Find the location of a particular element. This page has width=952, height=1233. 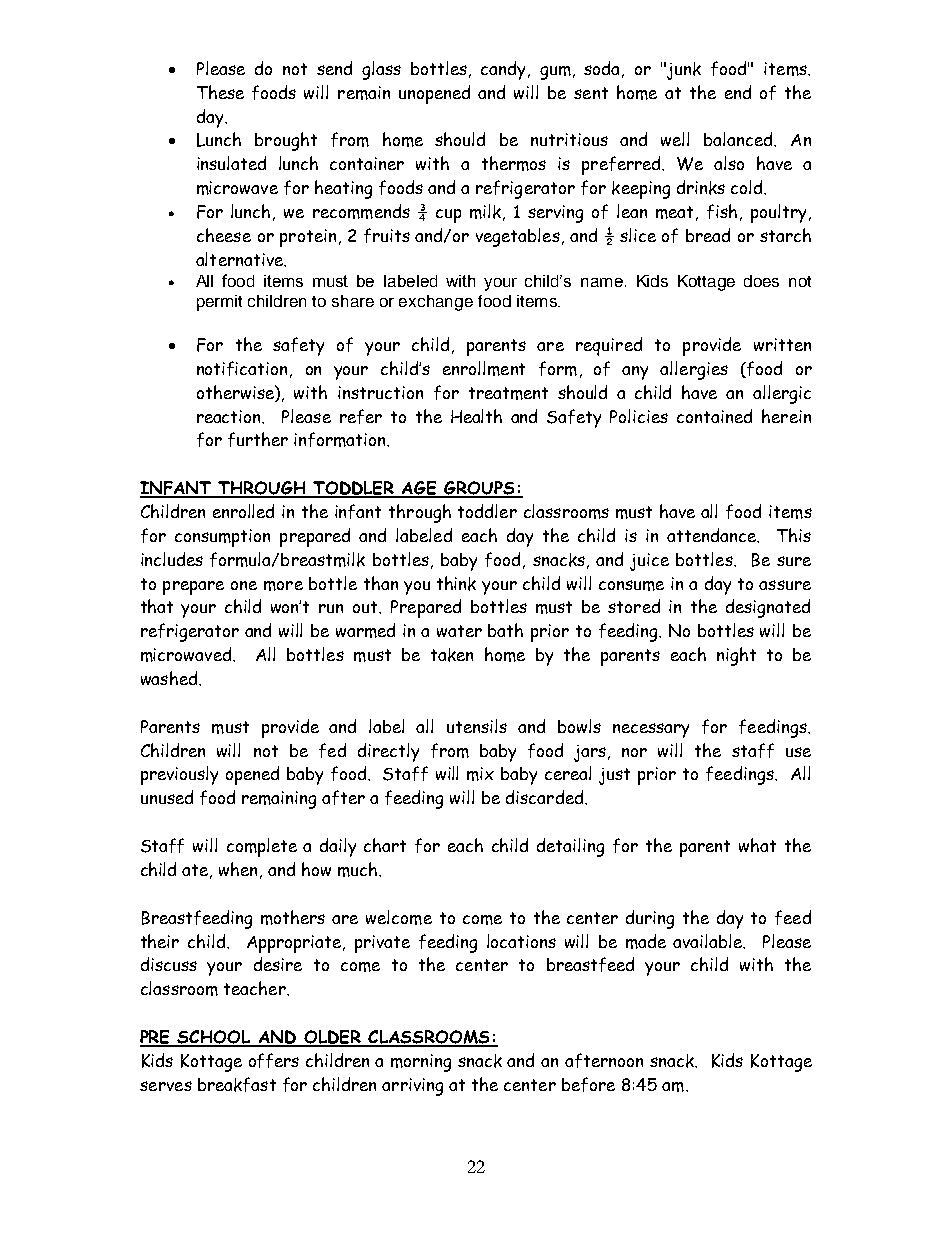

SCHOOL is located at coordinates (214, 1038).
